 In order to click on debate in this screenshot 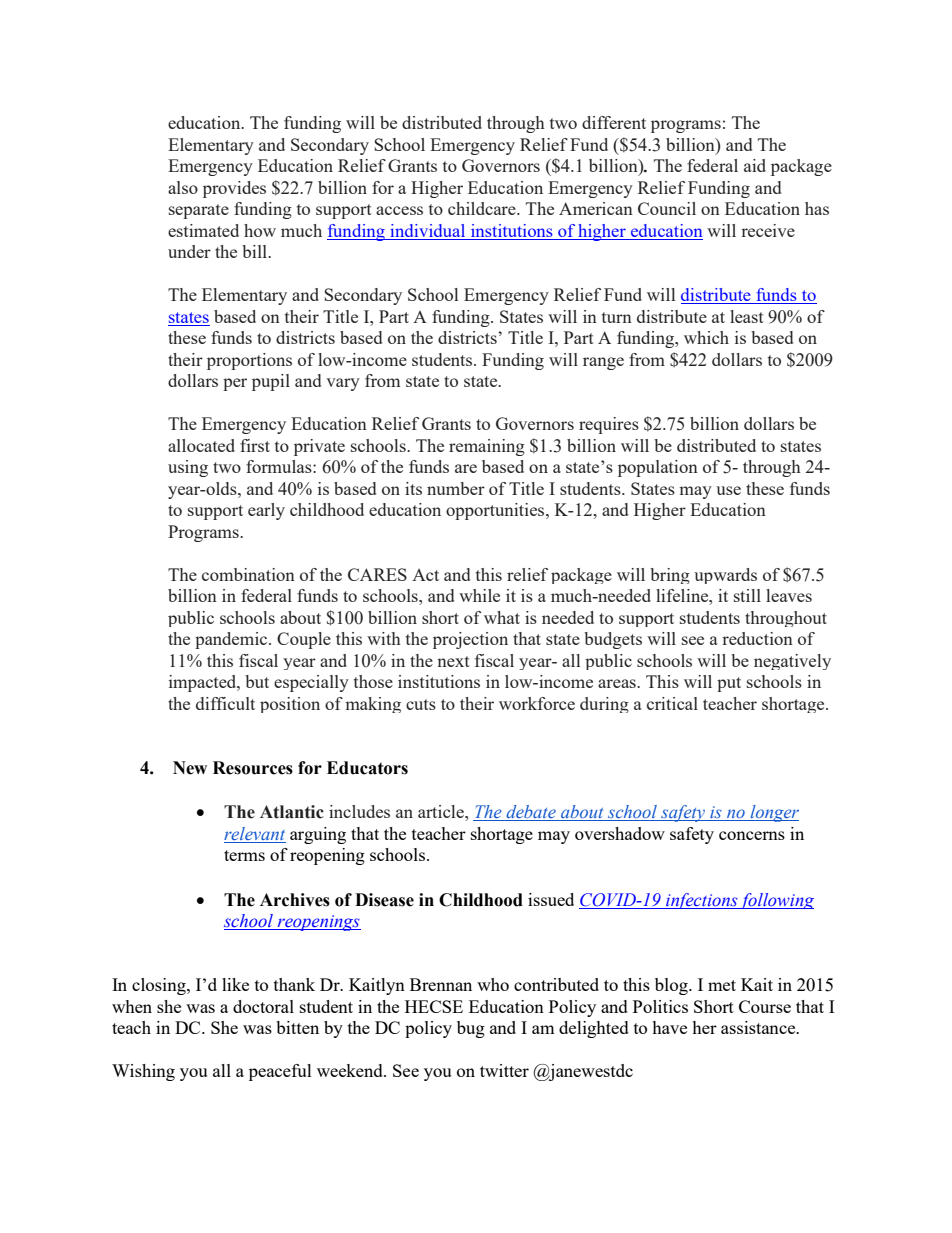, I will do `click(531, 813)`.
